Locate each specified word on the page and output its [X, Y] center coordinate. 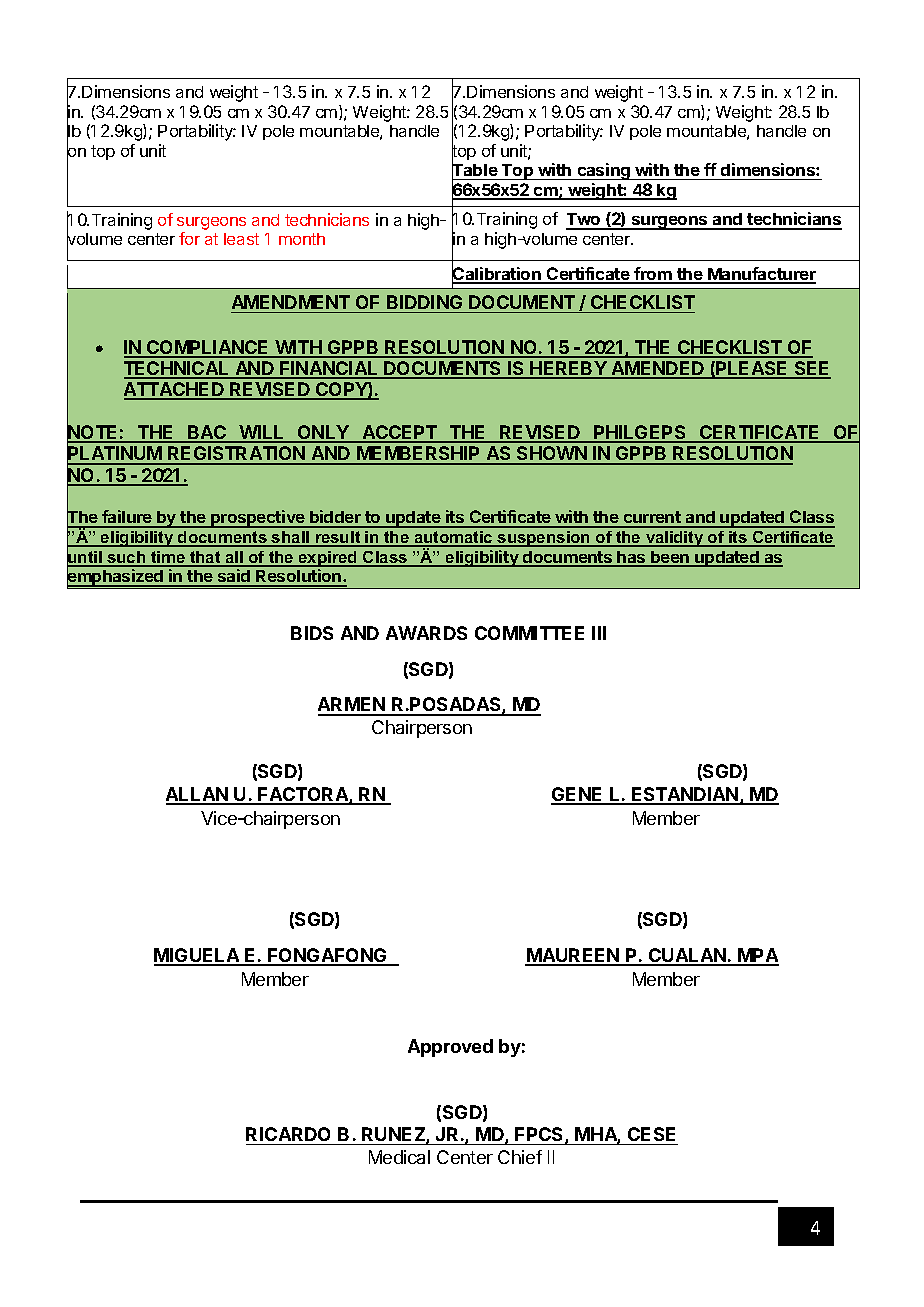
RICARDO [290, 1136]
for [189, 238]
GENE [578, 795]
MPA [757, 956]
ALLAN [198, 795]
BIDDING [424, 302]
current [652, 519]
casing [603, 171]
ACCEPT [400, 433]
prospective [258, 519]
